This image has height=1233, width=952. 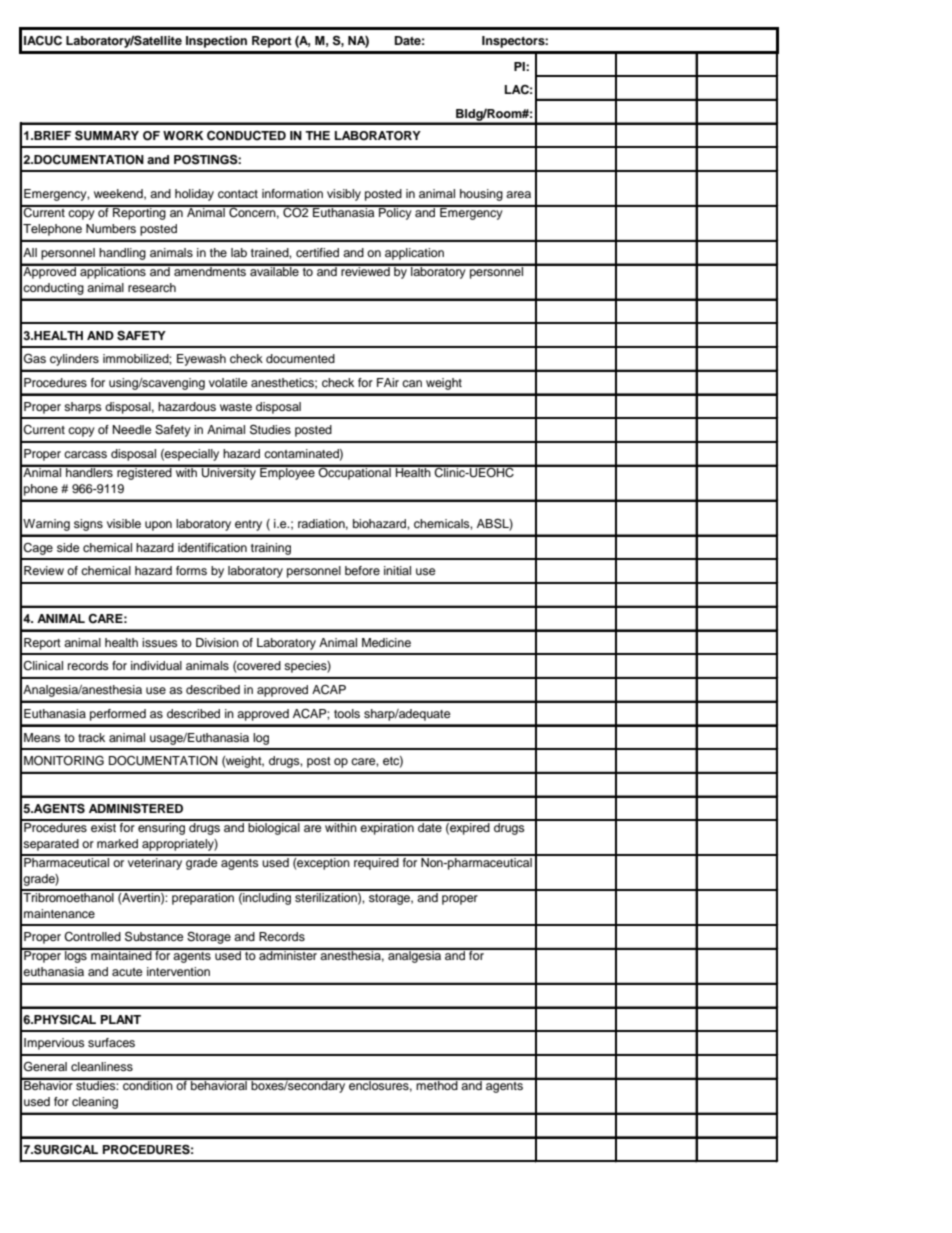 What do you see at coordinates (271, 549) in the image?
I see `training` at bounding box center [271, 549].
